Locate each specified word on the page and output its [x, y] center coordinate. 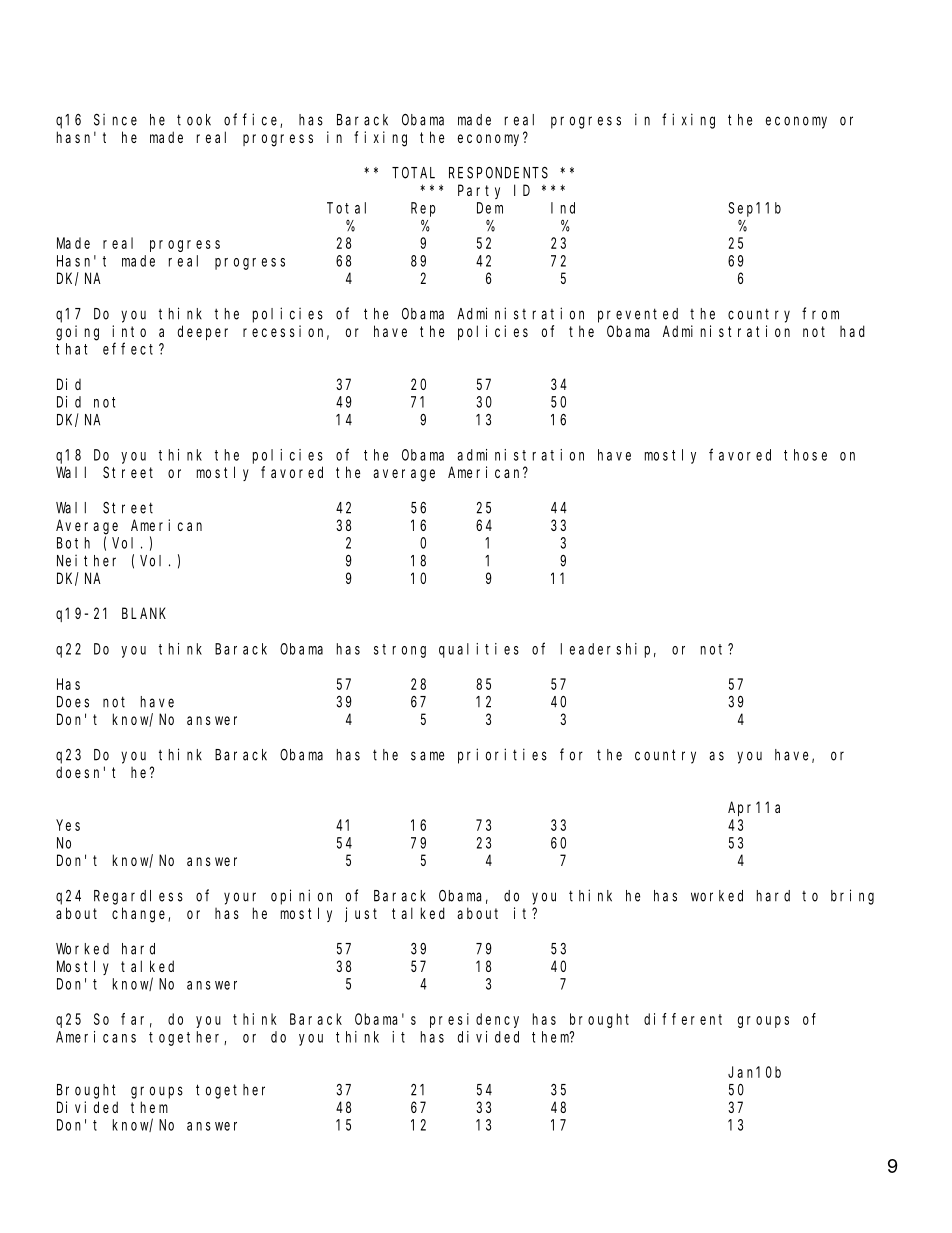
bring [852, 897]
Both [73, 543]
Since [115, 120]
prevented [638, 315]
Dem [490, 208]
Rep [423, 209]
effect [131, 348]
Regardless [138, 897]
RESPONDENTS [498, 173]
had [852, 331]
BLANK [144, 613]
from [820, 313]
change [140, 915]
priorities [502, 756]
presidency [474, 1020]
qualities [479, 650]
